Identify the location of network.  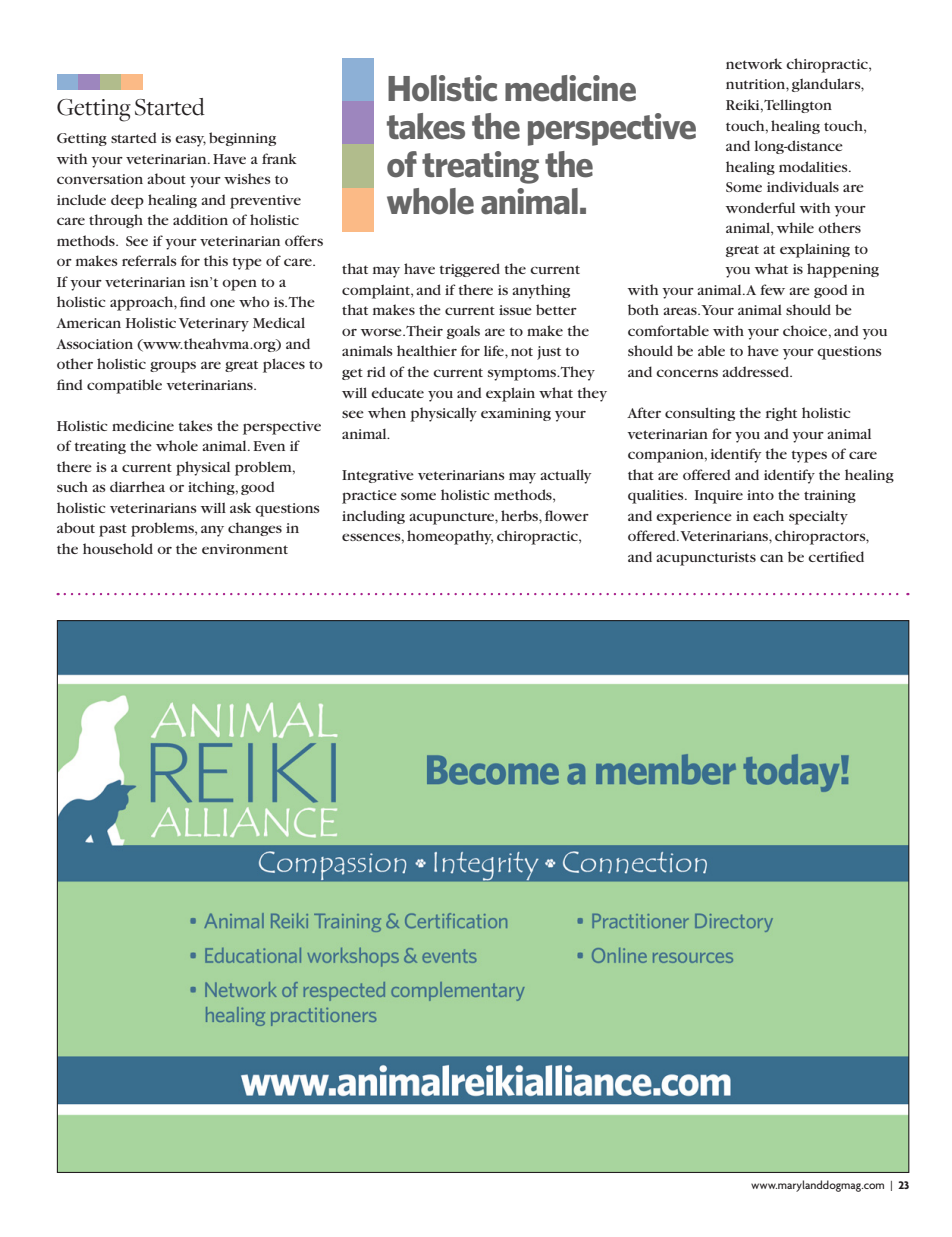
(754, 63).
